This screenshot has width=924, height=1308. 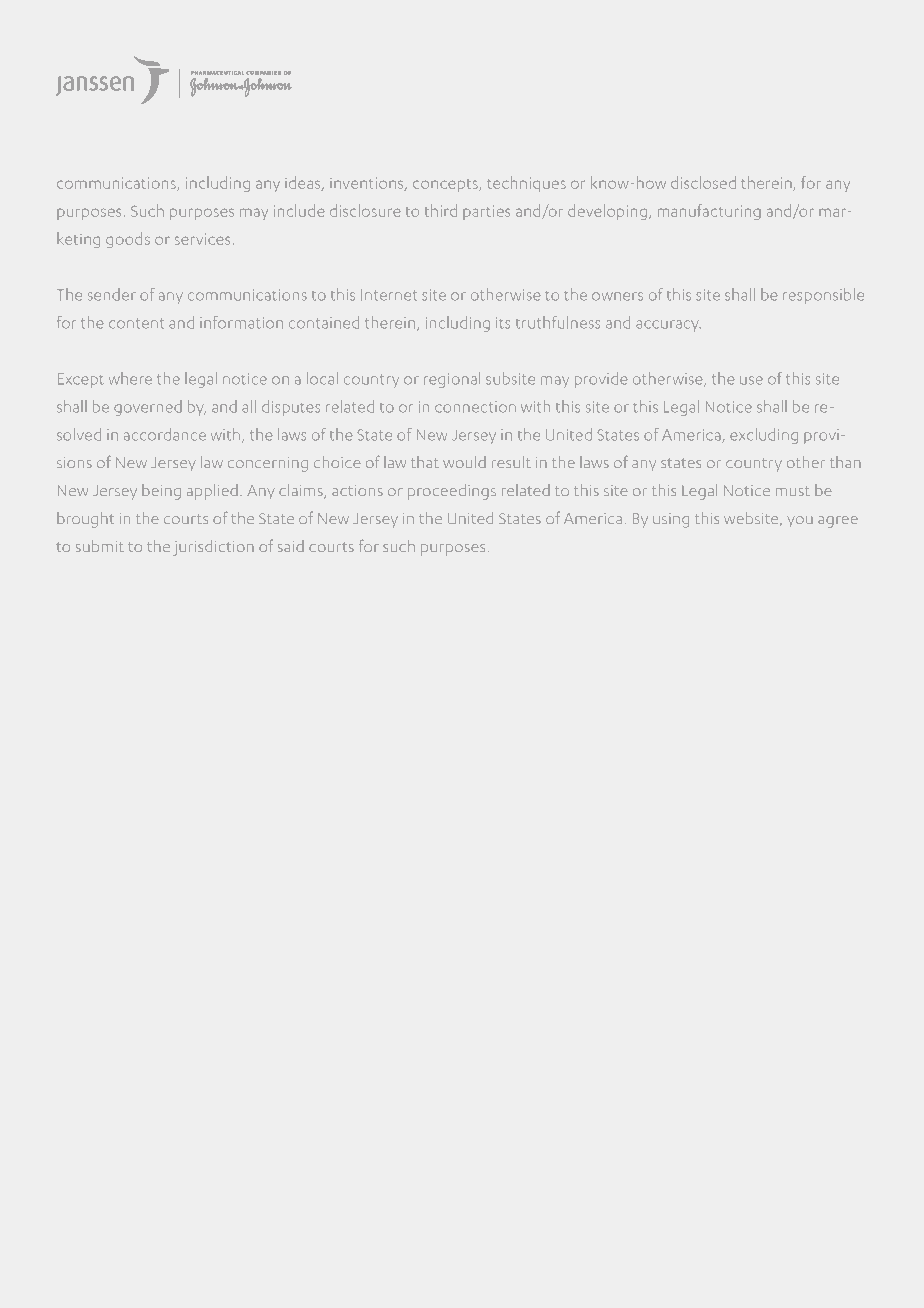 I want to click on accordance, so click(x=165, y=434).
